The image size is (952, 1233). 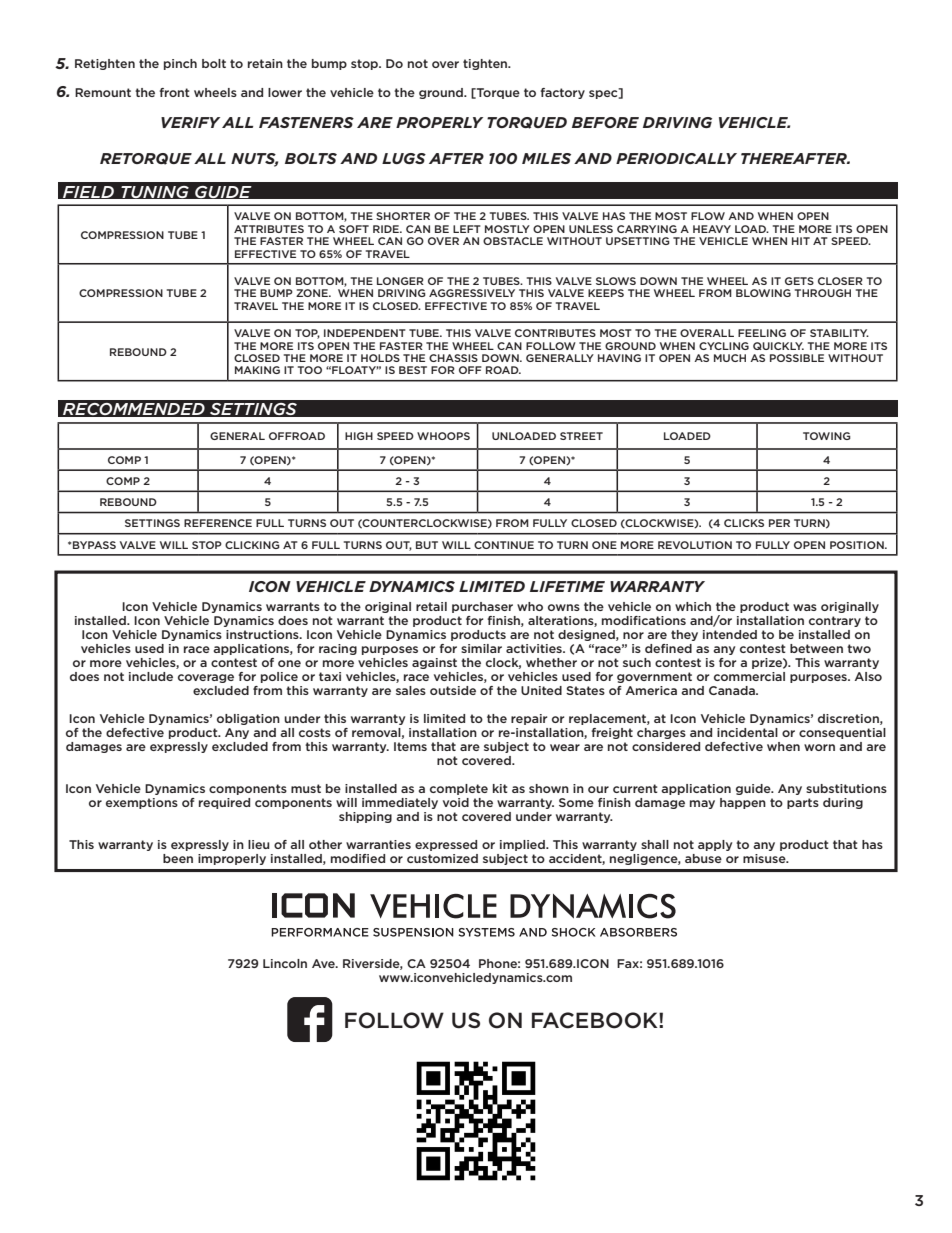 I want to click on front, so click(x=174, y=92).
